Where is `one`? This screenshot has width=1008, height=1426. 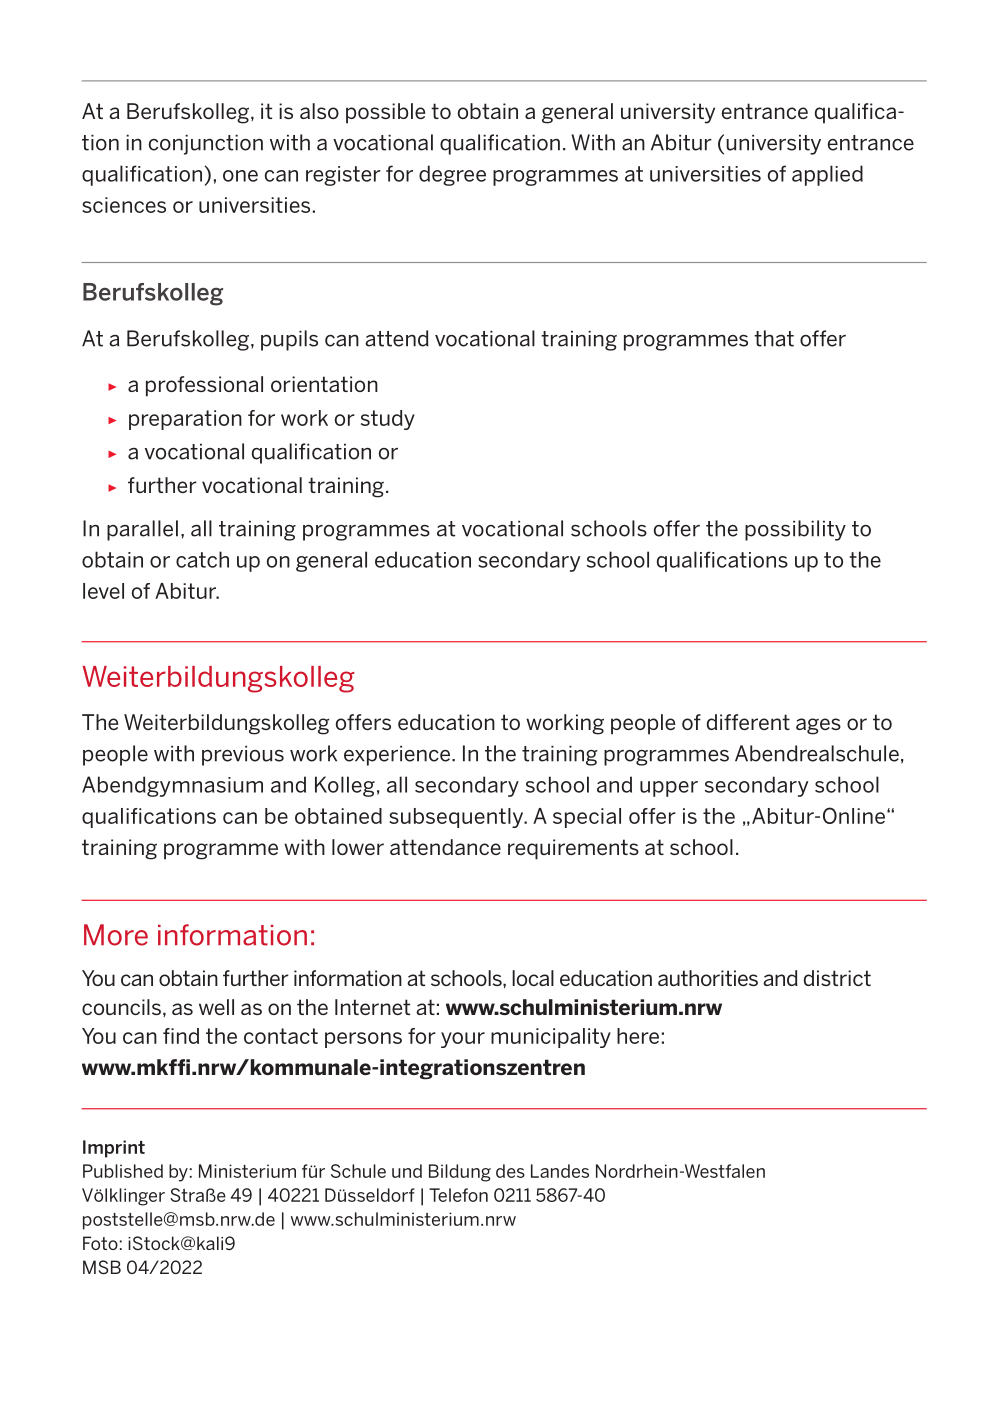
one is located at coordinates (240, 176).
